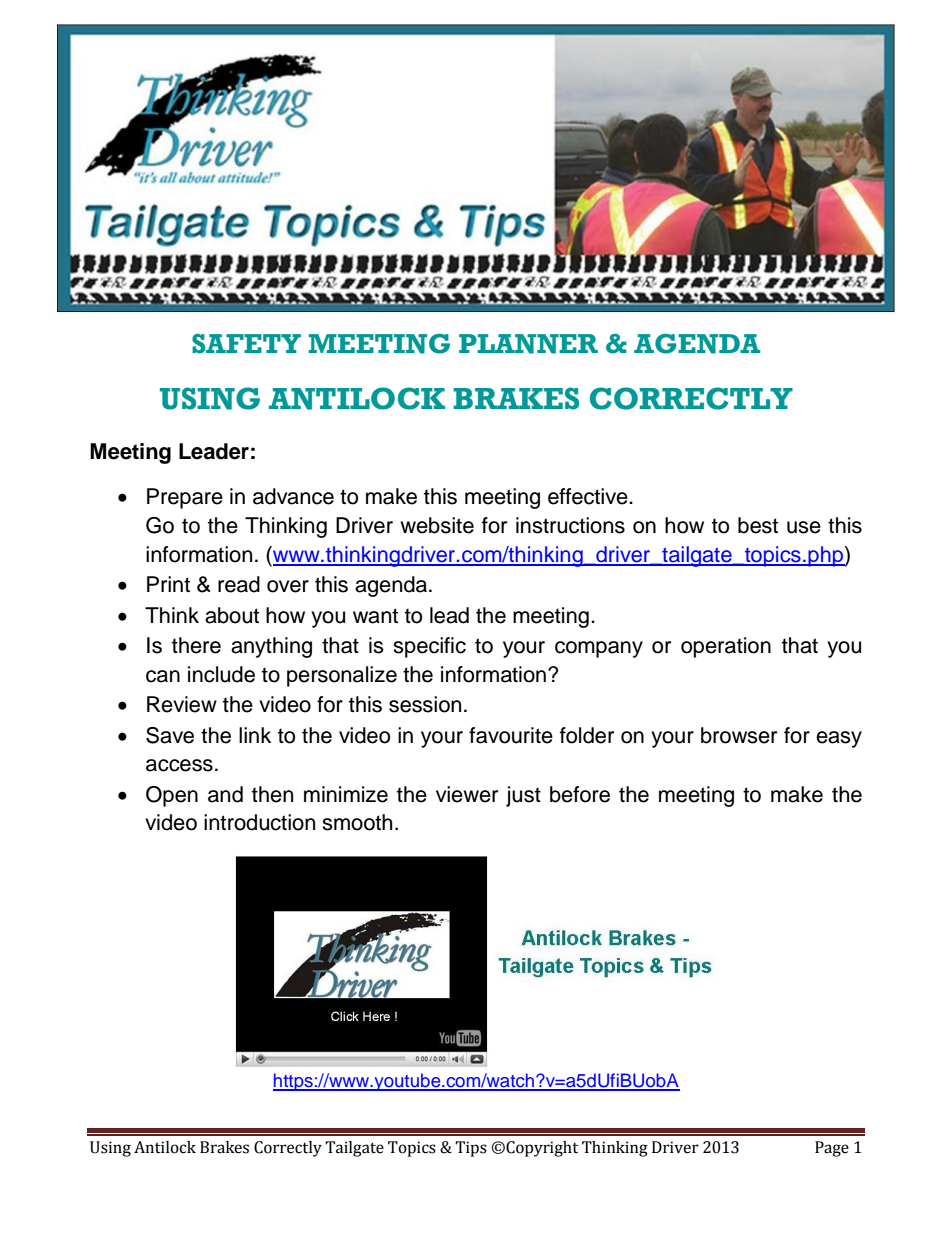 Image resolution: width=952 pixels, height=1233 pixels. Describe the element at coordinates (739, 735) in the screenshot. I see `browser` at that location.
